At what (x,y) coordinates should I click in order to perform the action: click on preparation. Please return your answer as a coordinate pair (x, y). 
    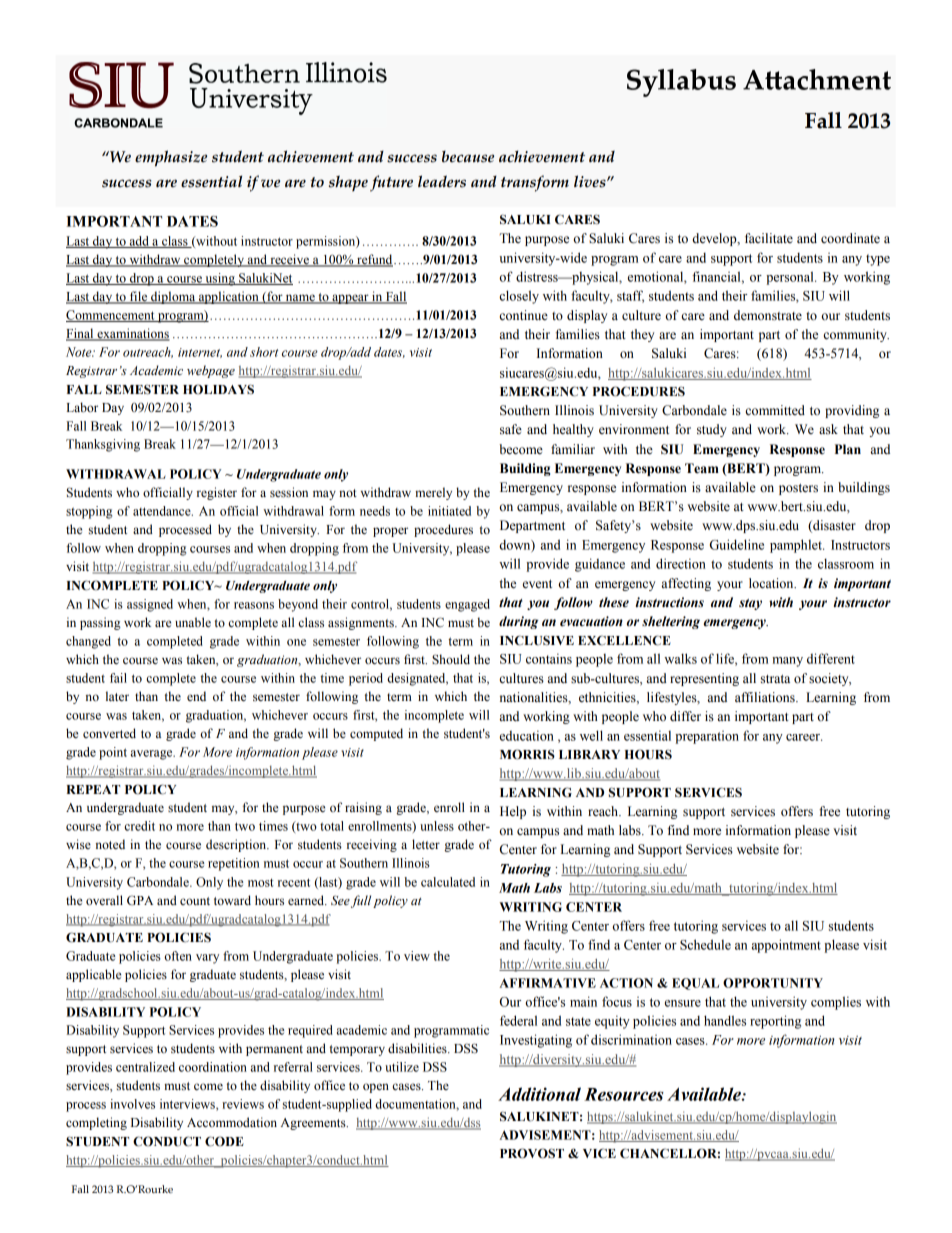
    Looking at the image, I should click on (707, 737).
